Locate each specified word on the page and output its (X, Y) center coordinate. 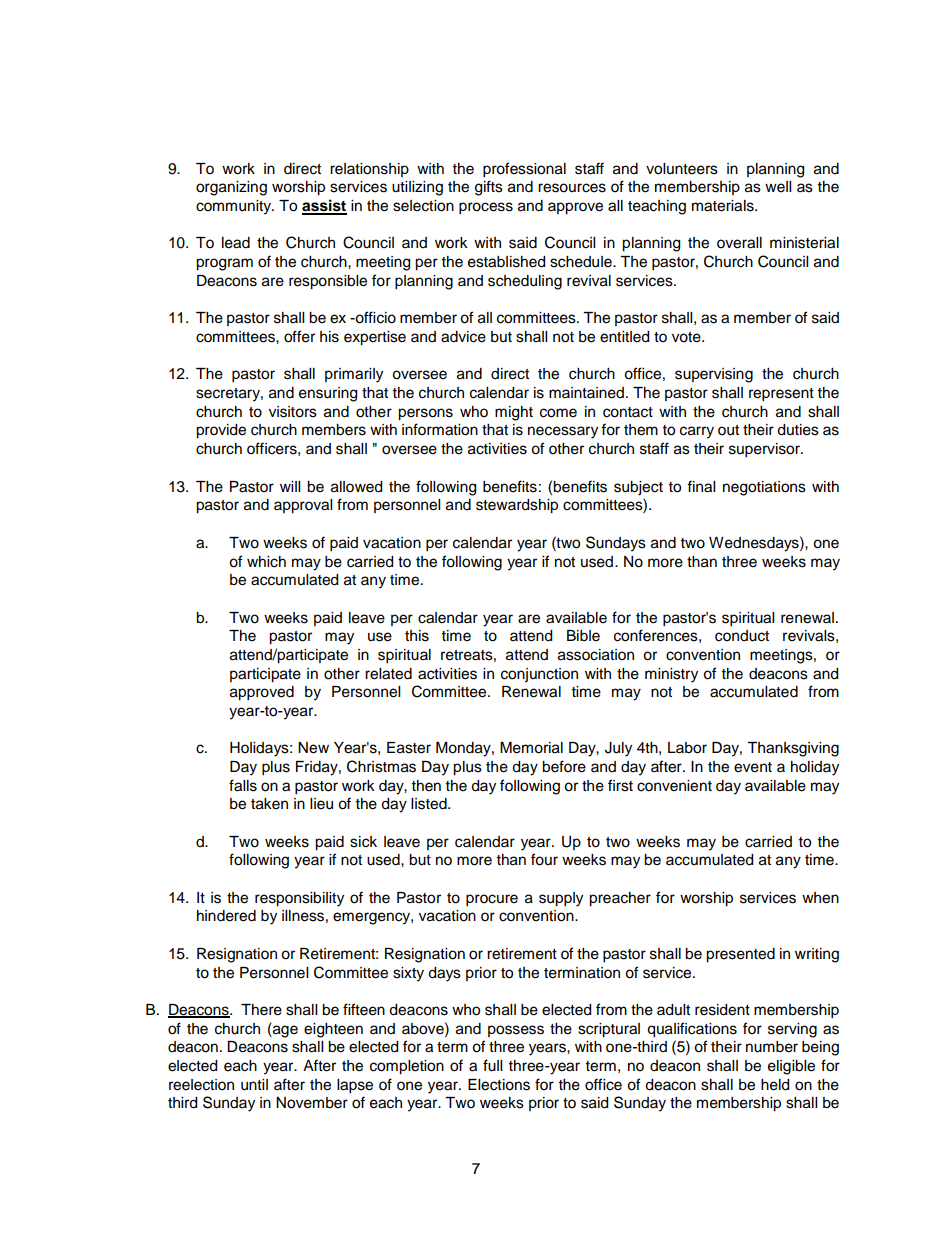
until (254, 1085)
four (544, 859)
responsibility (299, 899)
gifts (489, 188)
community (235, 207)
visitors (293, 412)
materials (724, 206)
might (514, 413)
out (728, 430)
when (820, 898)
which (266, 562)
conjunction (539, 675)
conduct (742, 636)
